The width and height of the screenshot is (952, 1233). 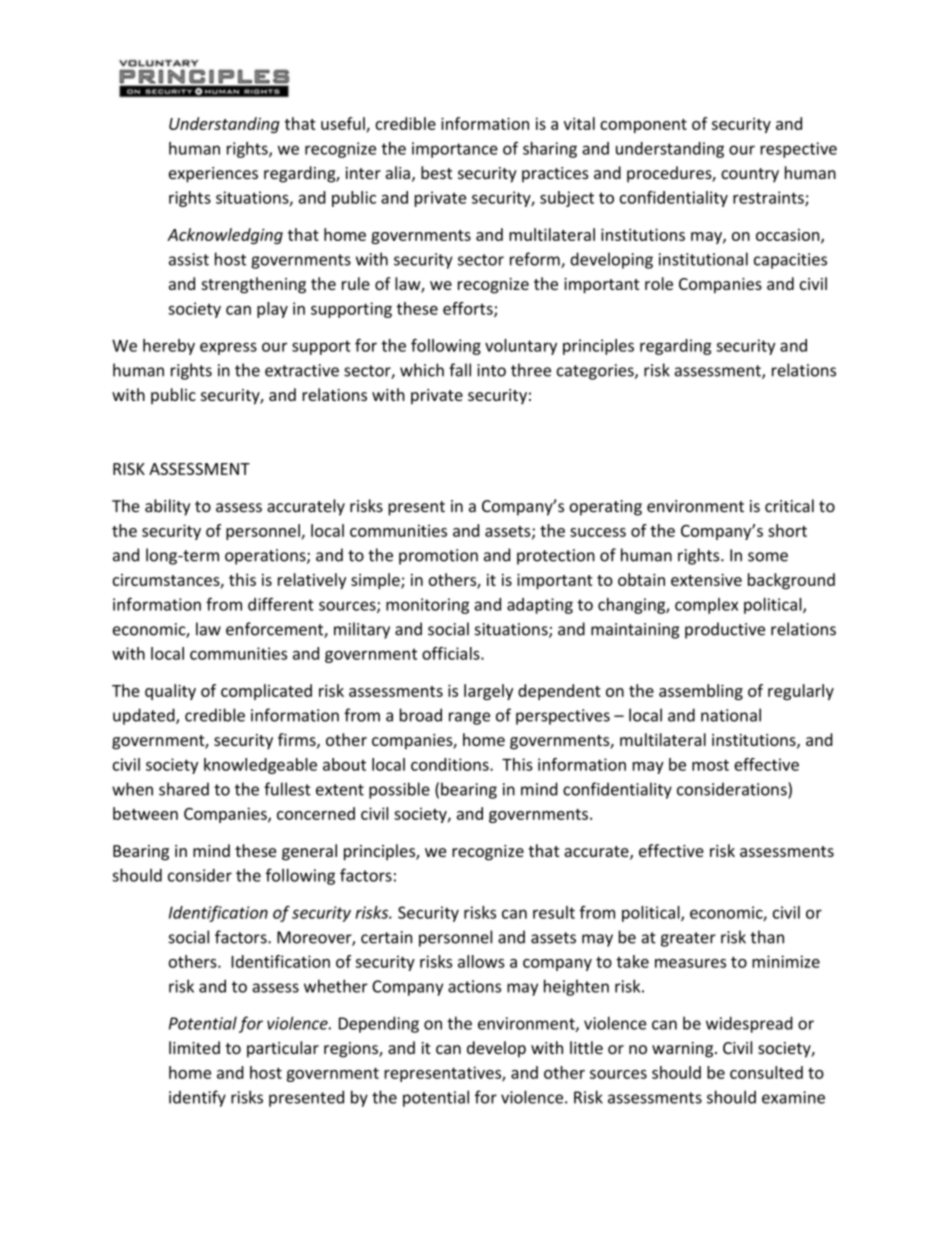 What do you see at coordinates (194, 1047) in the screenshot?
I see `limited` at bounding box center [194, 1047].
